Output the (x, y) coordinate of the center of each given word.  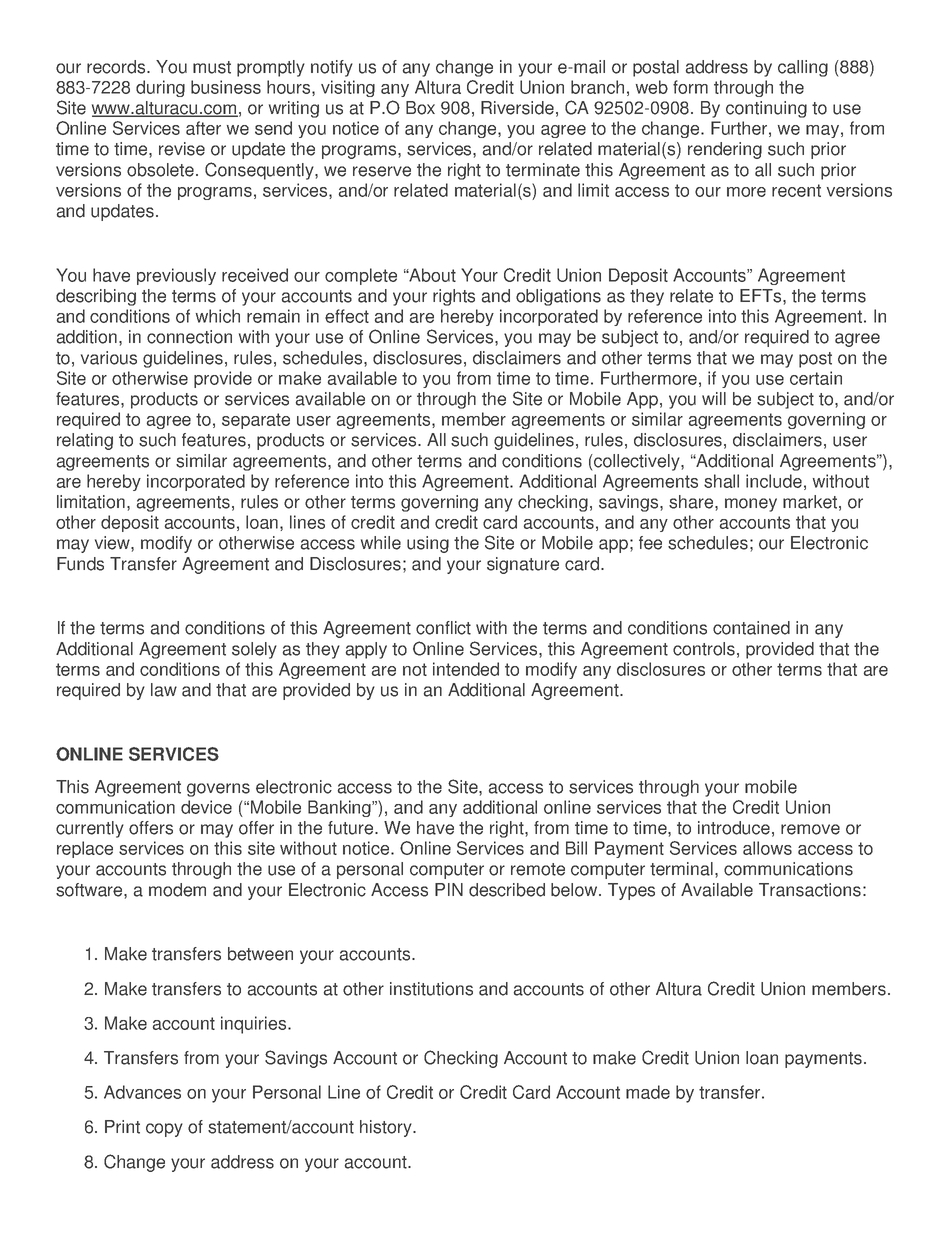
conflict (443, 628)
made (648, 1092)
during (160, 88)
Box (420, 108)
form (690, 87)
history (387, 1128)
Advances (142, 1092)
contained (751, 628)
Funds (80, 564)
